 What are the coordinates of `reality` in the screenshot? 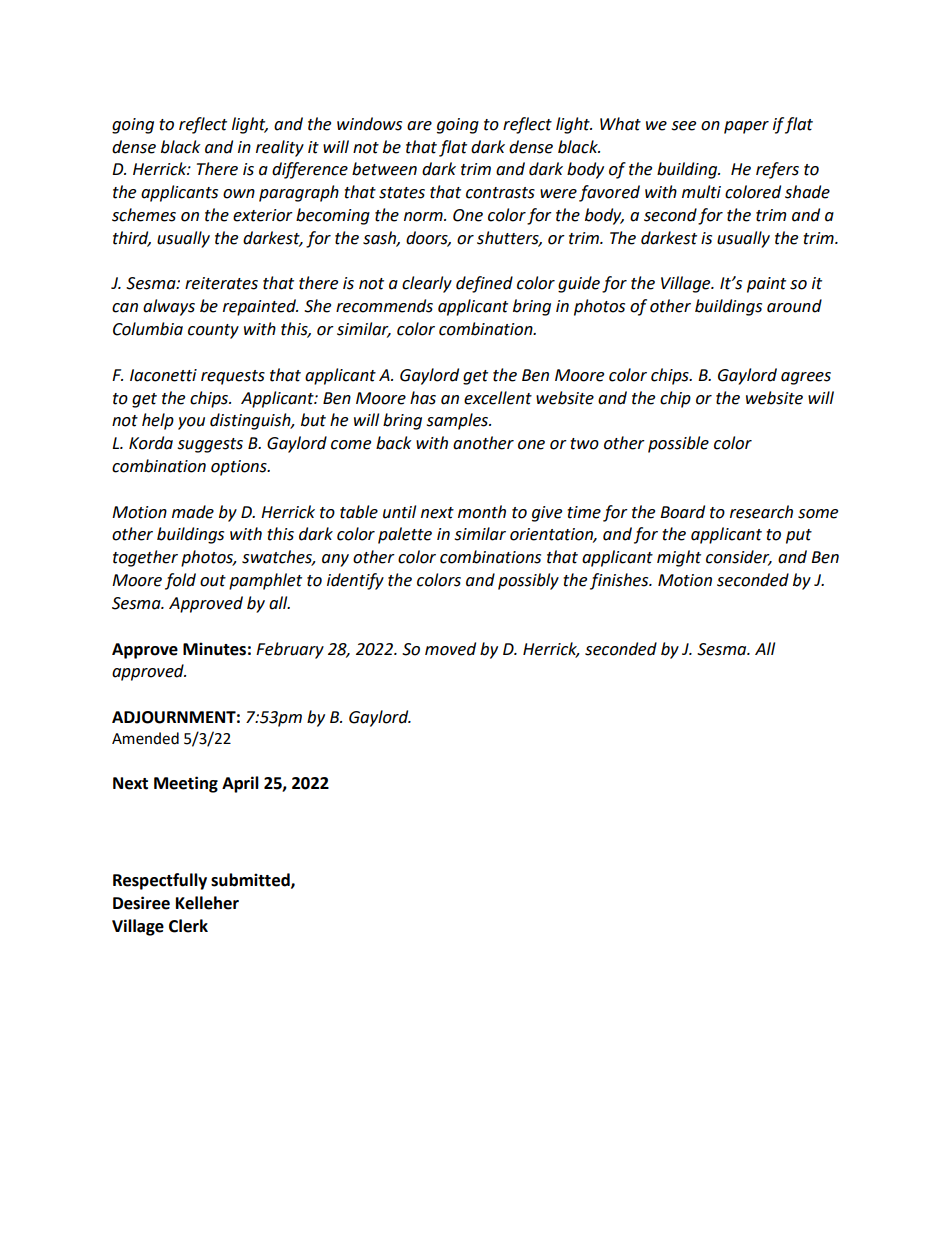 It's located at (280, 148).
